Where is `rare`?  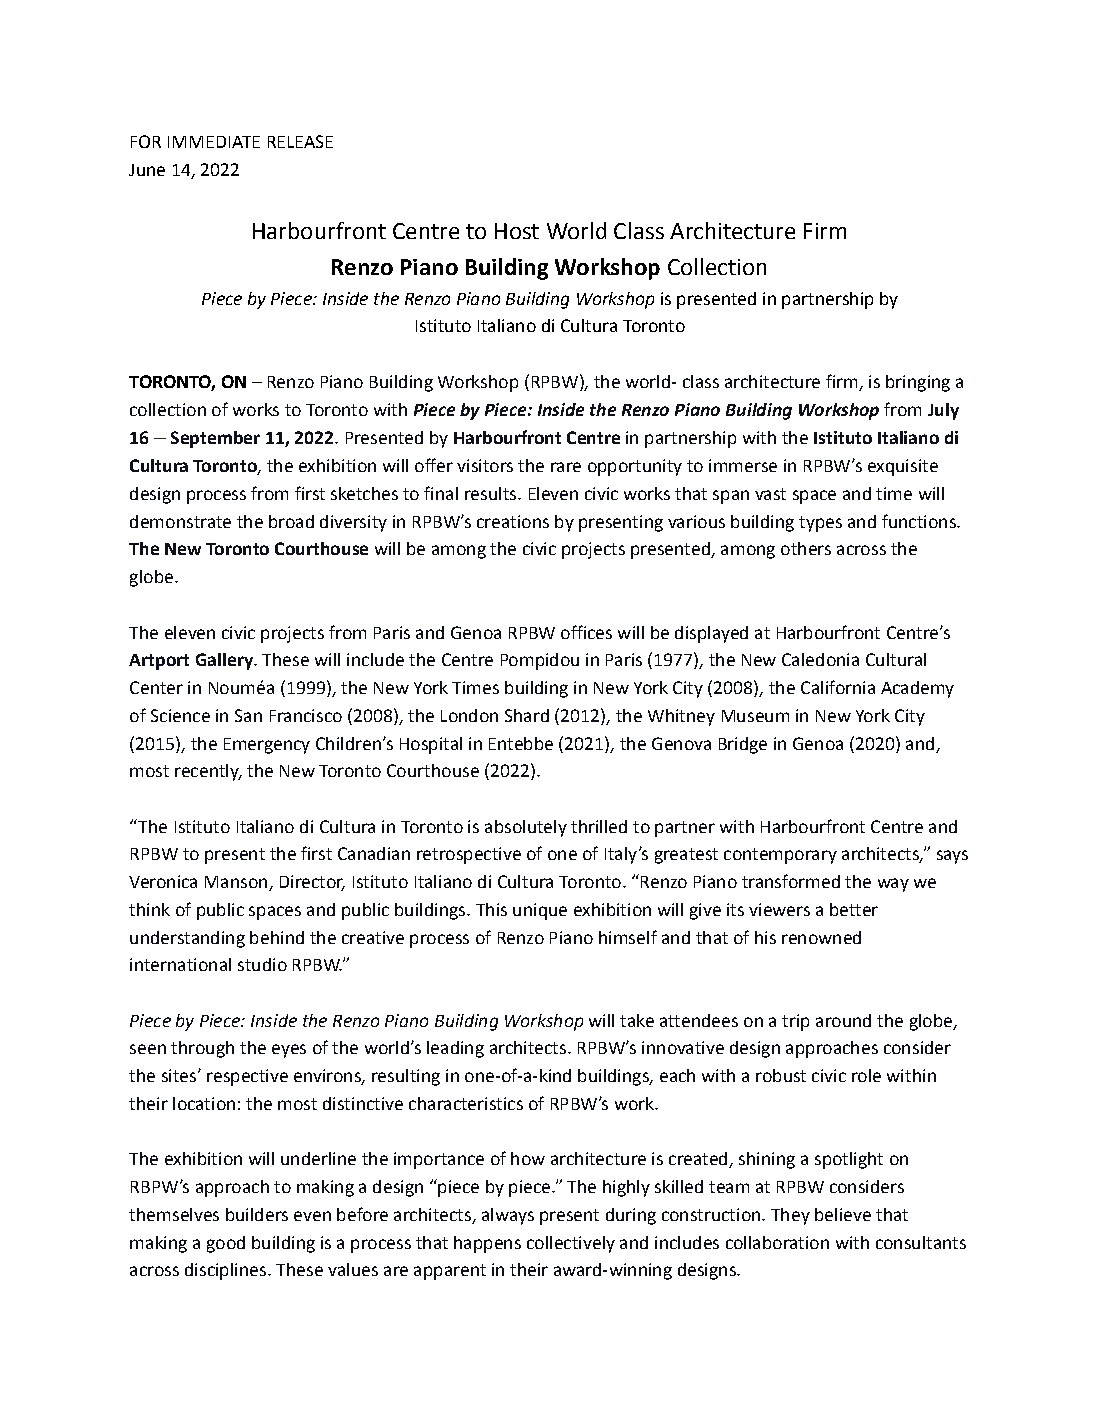
rare is located at coordinates (566, 467).
